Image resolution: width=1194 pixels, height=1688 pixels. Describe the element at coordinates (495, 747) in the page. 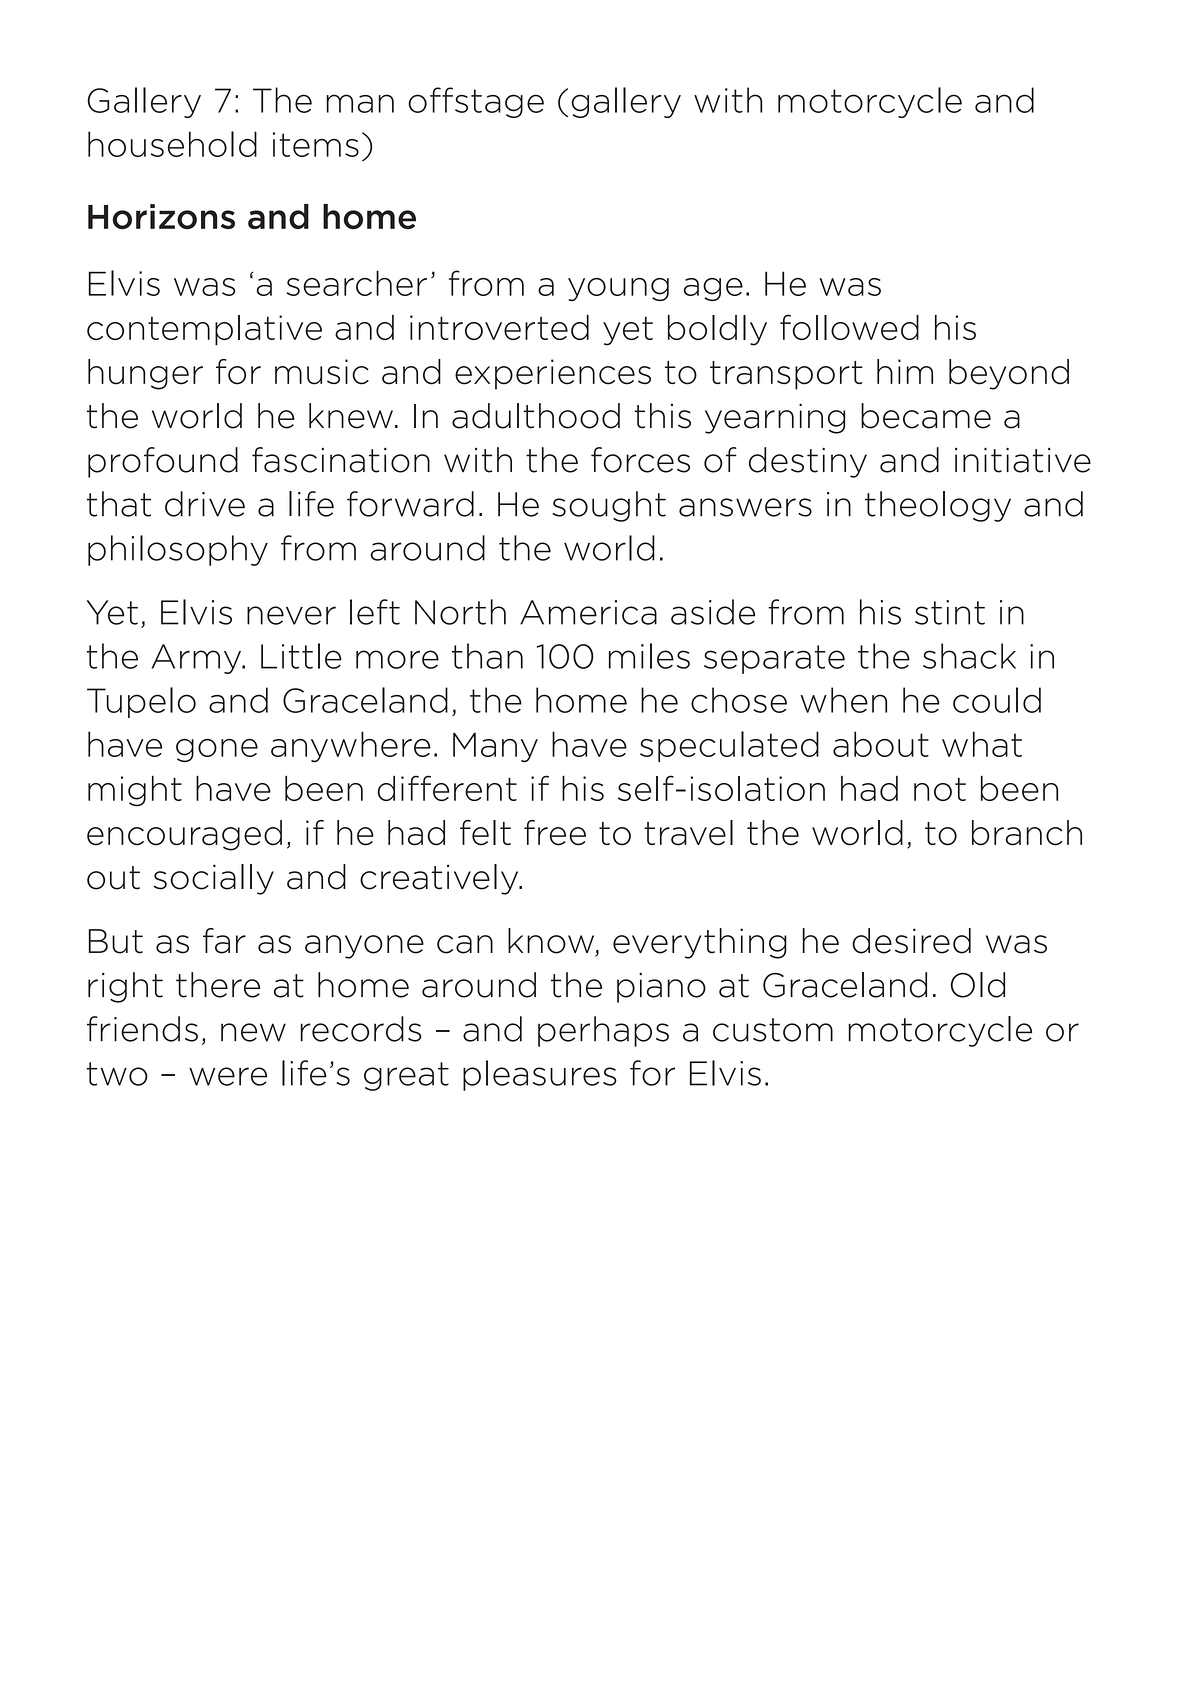

I see `Many` at that location.
